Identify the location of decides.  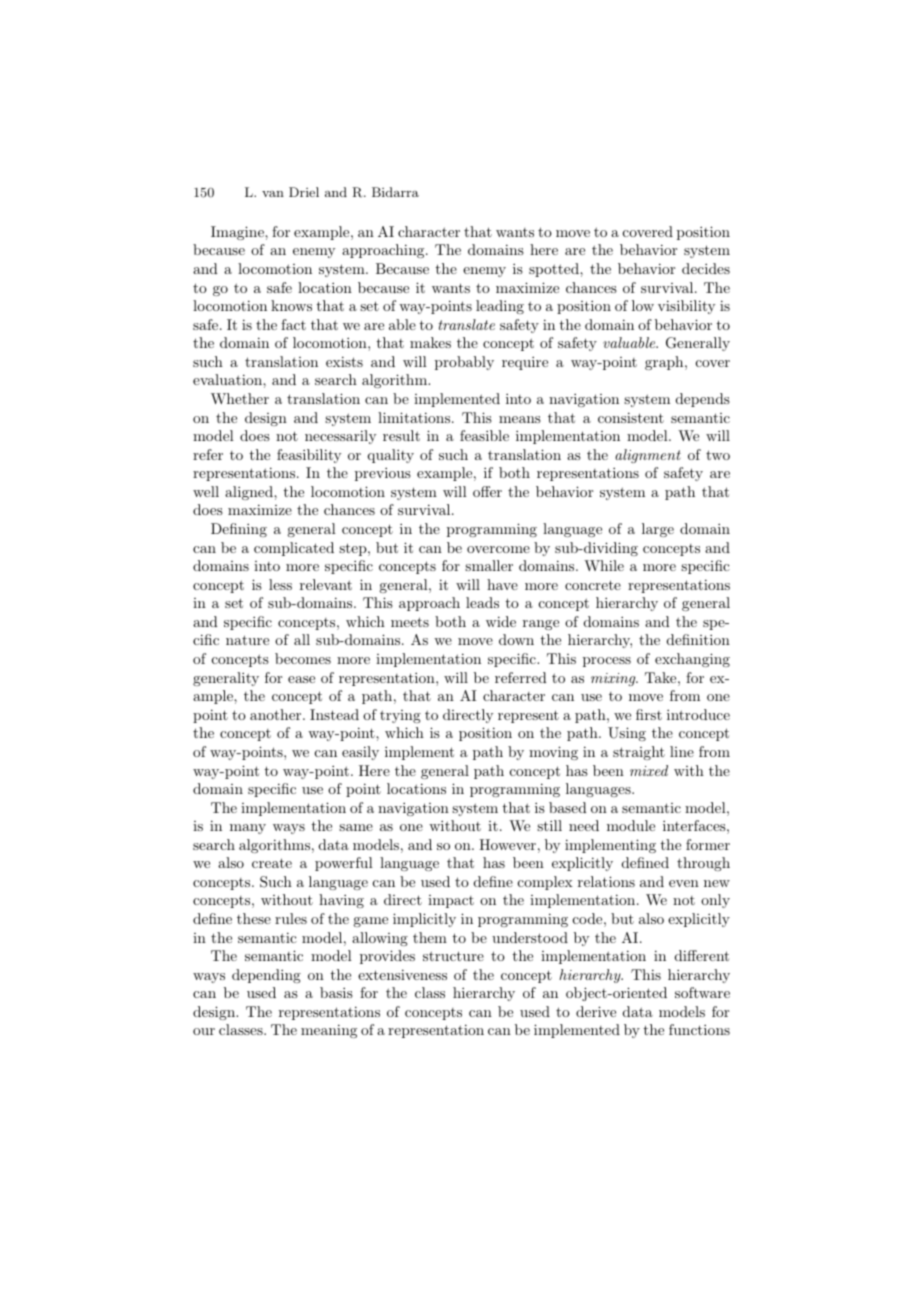
(706, 268).
